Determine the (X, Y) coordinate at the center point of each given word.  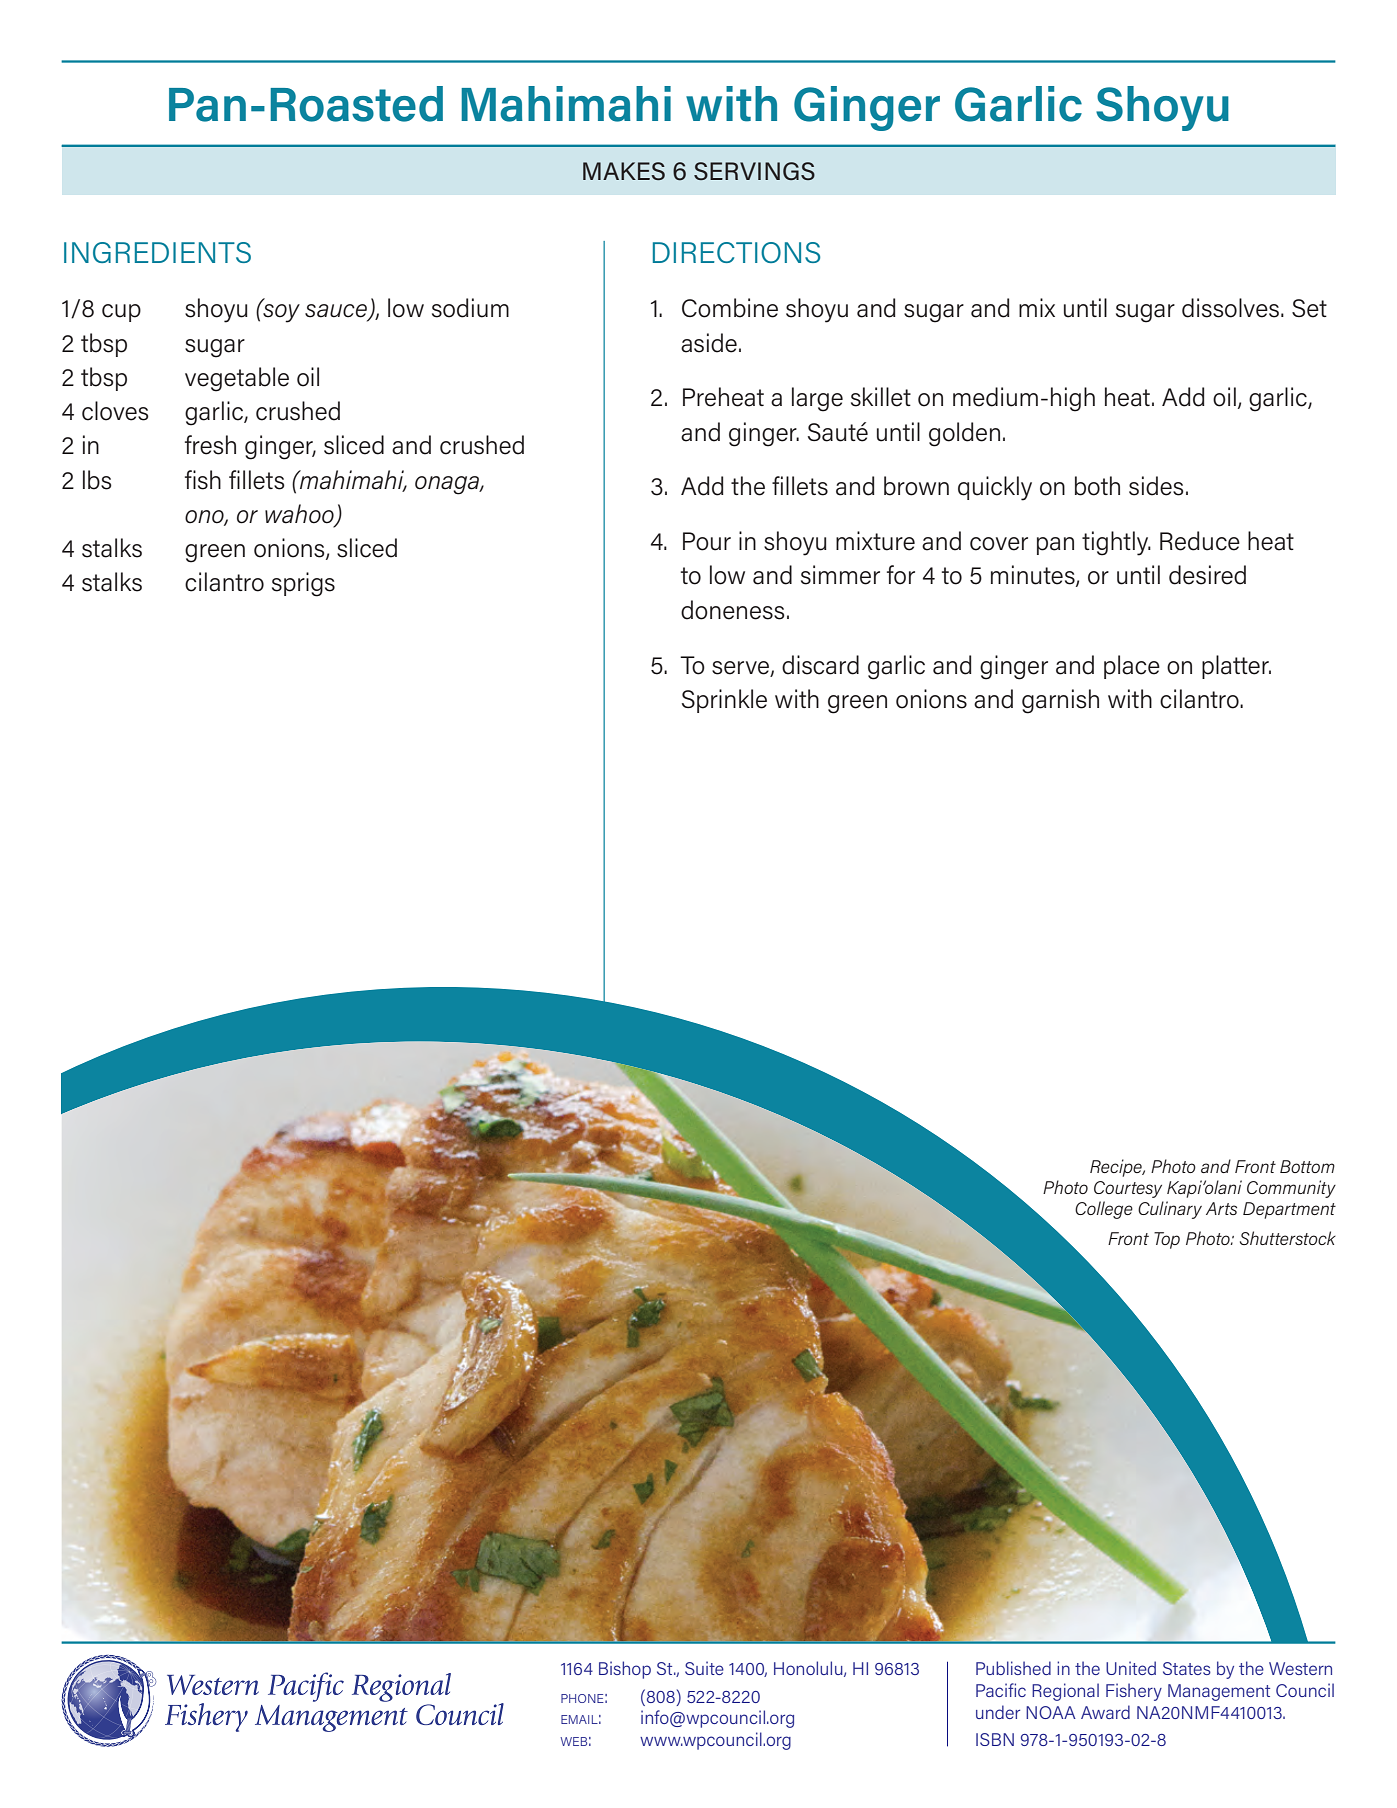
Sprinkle (724, 701)
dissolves (1230, 308)
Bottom (1307, 1166)
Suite (704, 1668)
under (998, 1712)
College (1104, 1210)
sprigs (303, 584)
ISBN (995, 1739)
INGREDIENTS (157, 252)
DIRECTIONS (736, 252)
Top (1167, 1240)
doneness (733, 610)
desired (1207, 575)
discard (820, 665)
